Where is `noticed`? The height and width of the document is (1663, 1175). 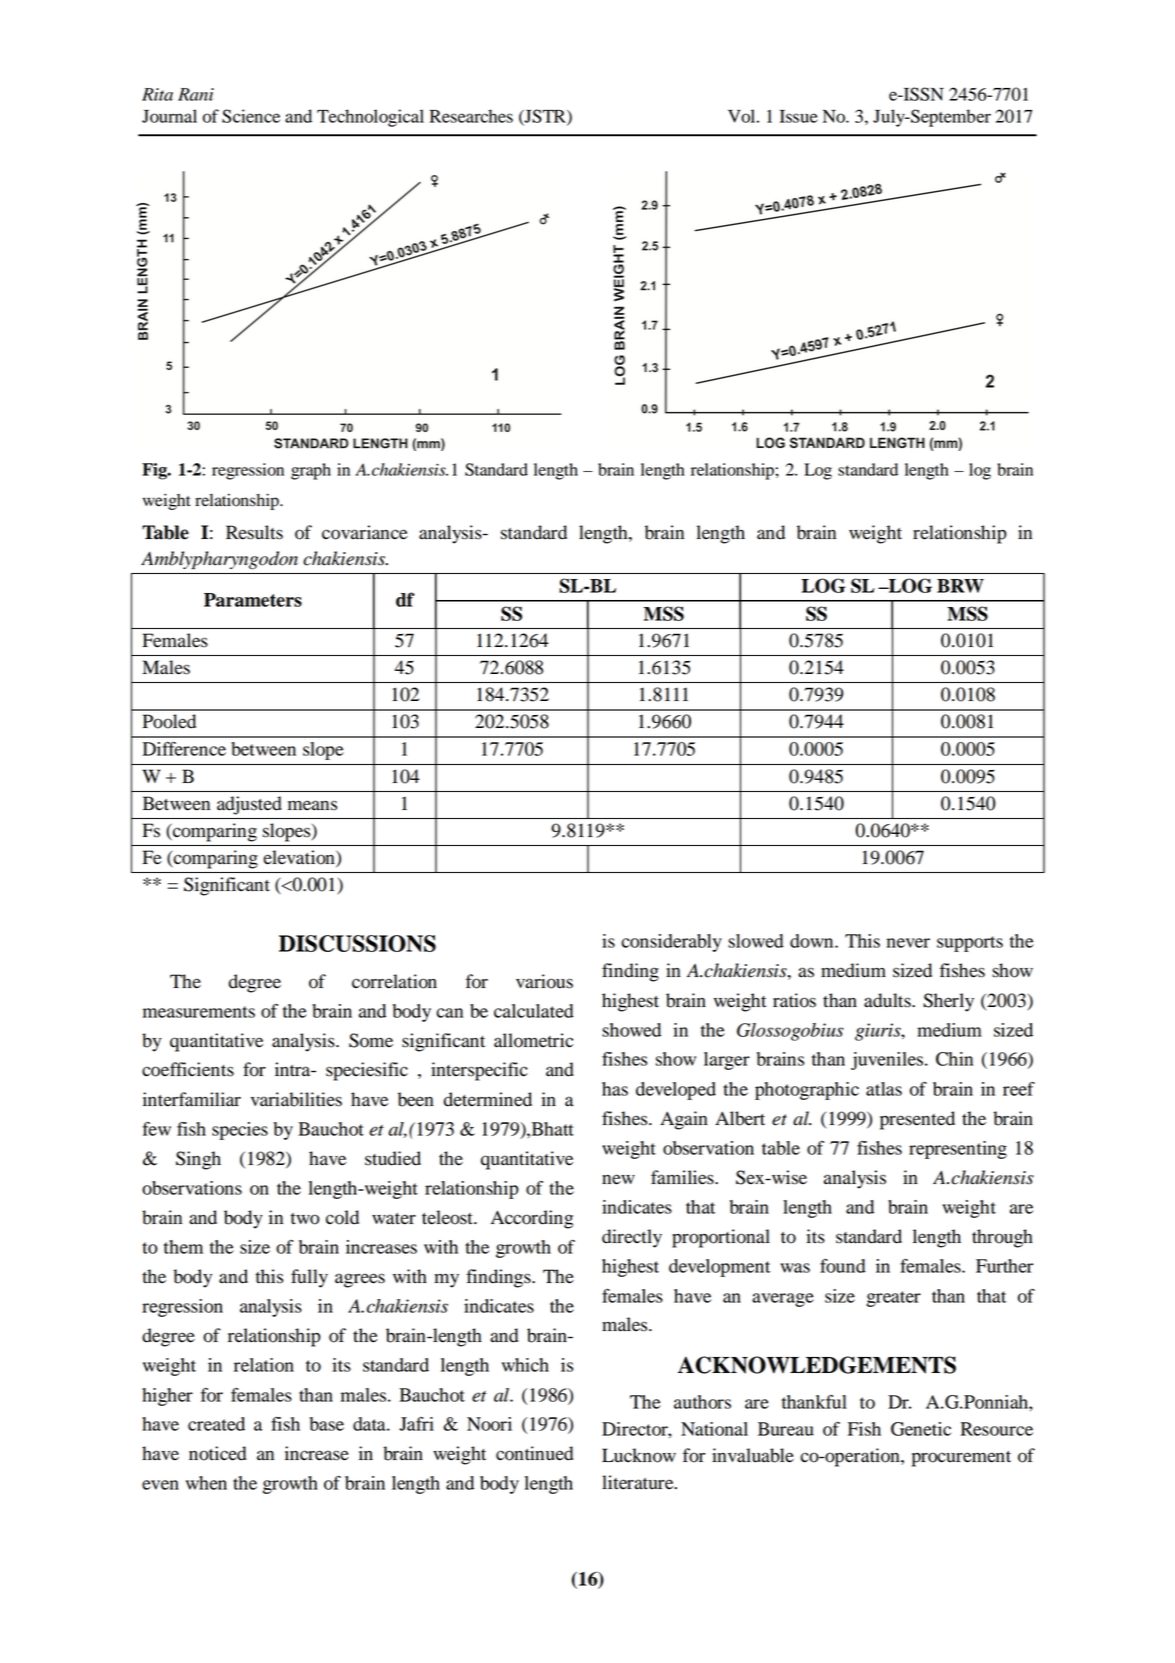
noticed is located at coordinates (217, 1453).
